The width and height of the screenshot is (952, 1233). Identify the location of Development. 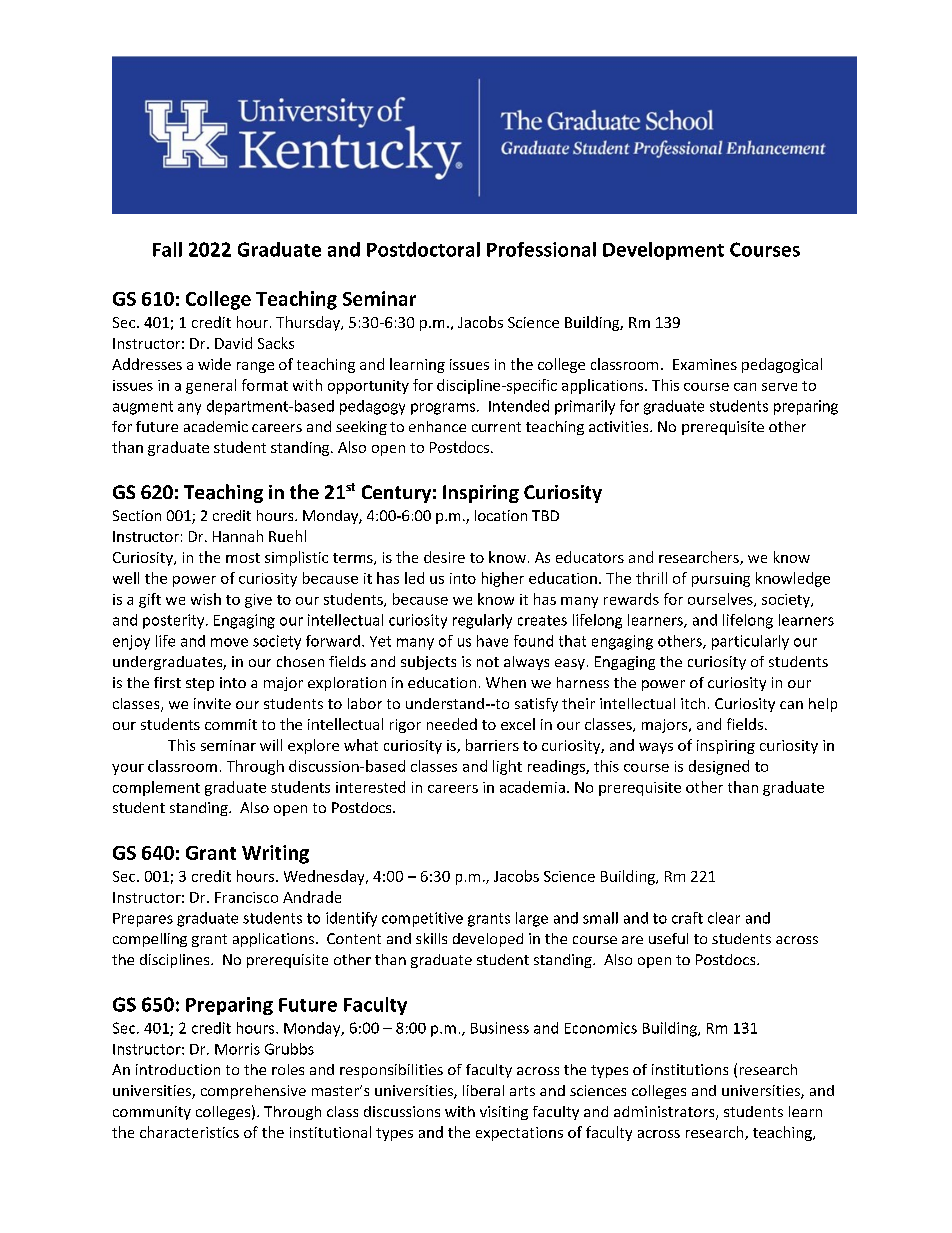
(663, 251).
